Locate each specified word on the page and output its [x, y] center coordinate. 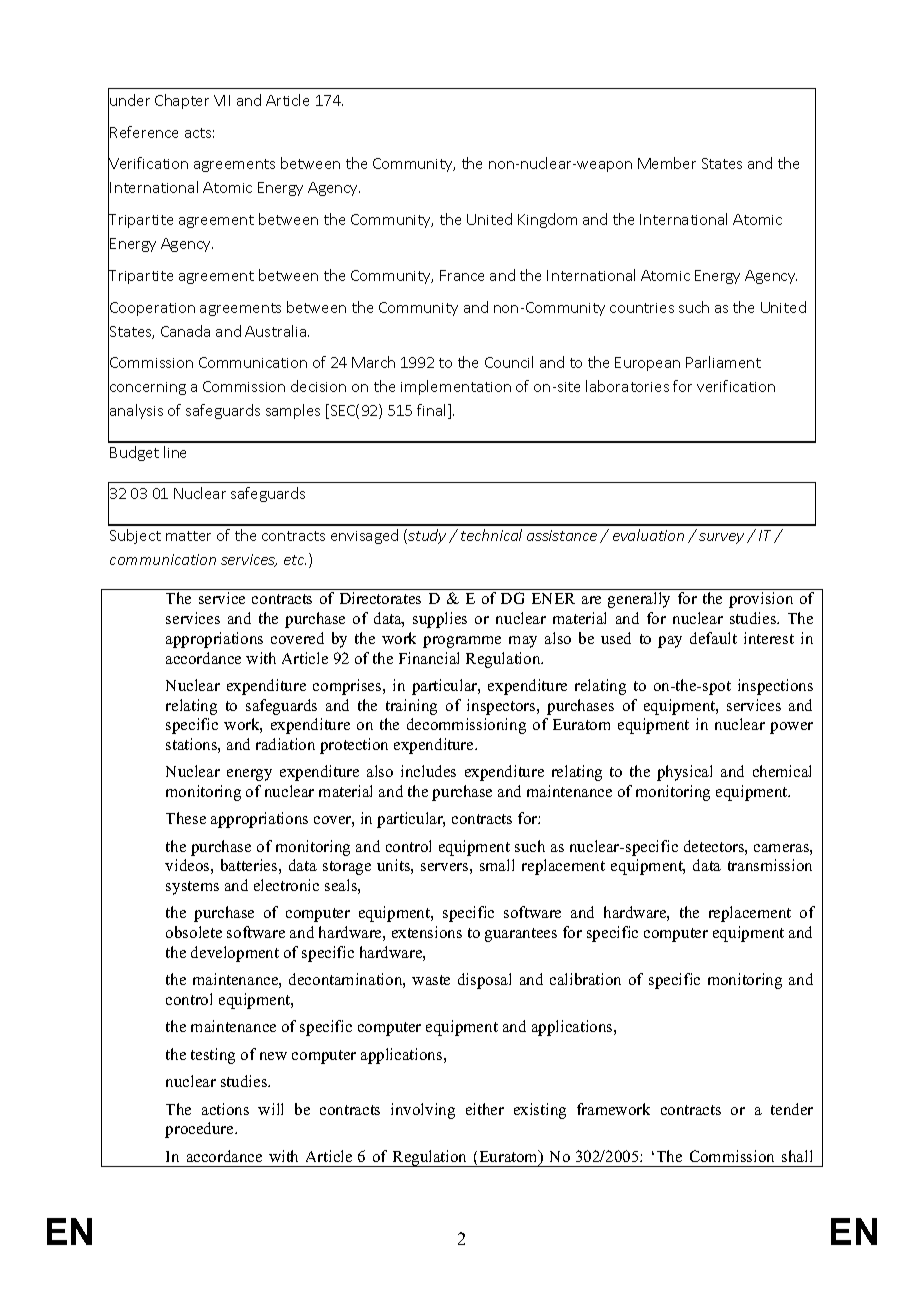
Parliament [723, 362]
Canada [185, 331]
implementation [456, 387]
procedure [200, 1130]
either [485, 1109]
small [497, 865]
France [462, 275]
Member [667, 163]
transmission [770, 865]
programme [462, 642]
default [713, 638]
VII [222, 100]
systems [192, 888]
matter [188, 536]
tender [792, 1109]
